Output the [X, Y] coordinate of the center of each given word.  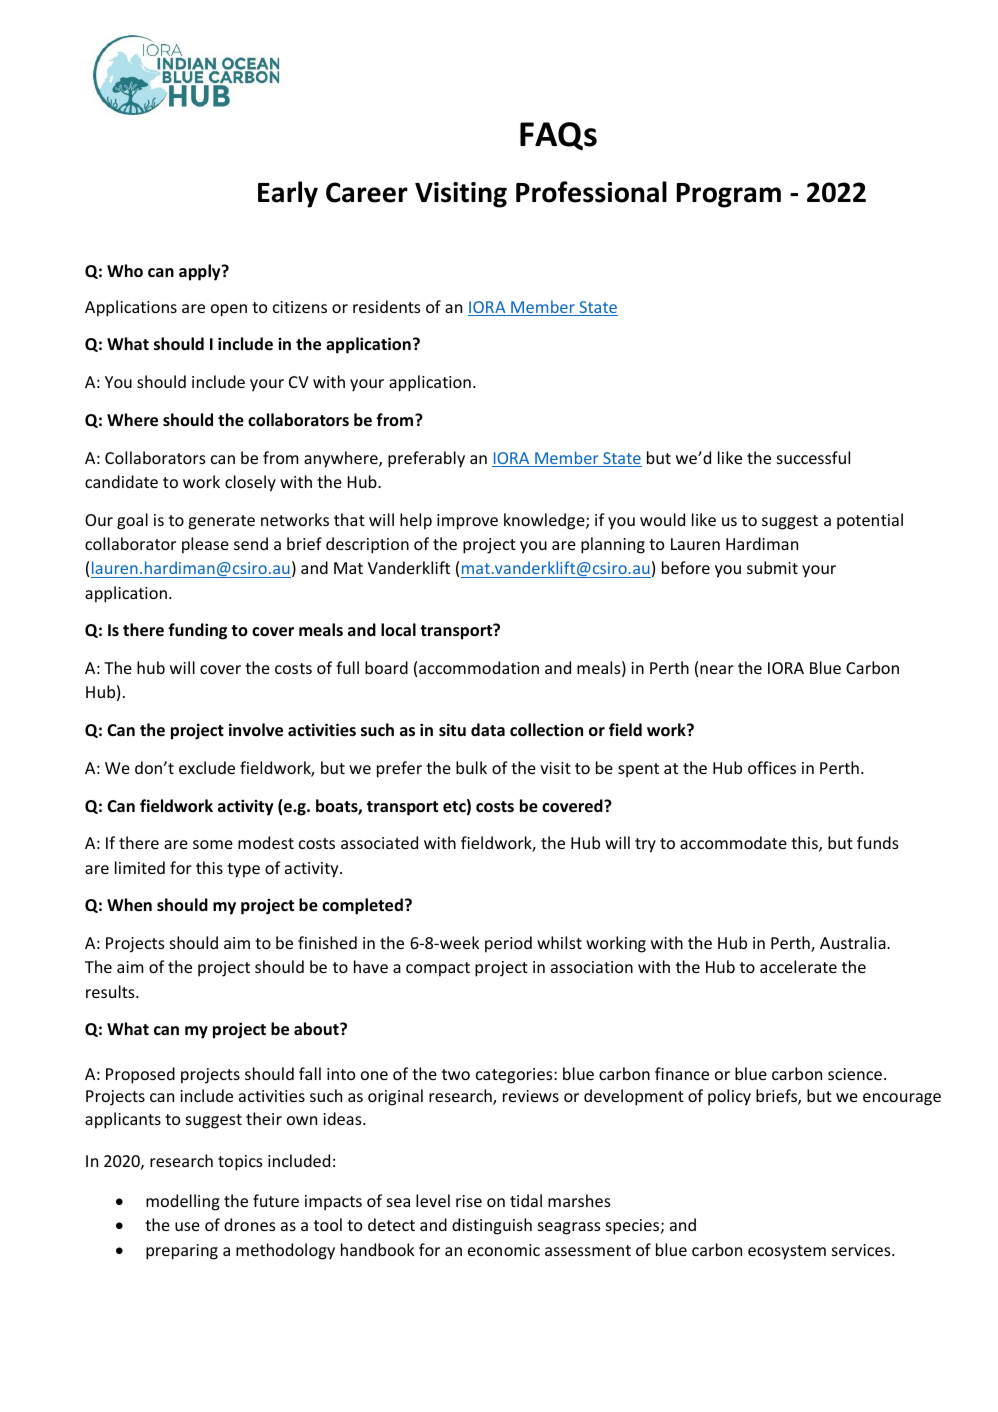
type [243, 870]
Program [729, 195]
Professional [591, 192]
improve [467, 522]
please [205, 545]
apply [201, 272]
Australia [854, 942]
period [508, 944]
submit [772, 567]
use [187, 1226]
